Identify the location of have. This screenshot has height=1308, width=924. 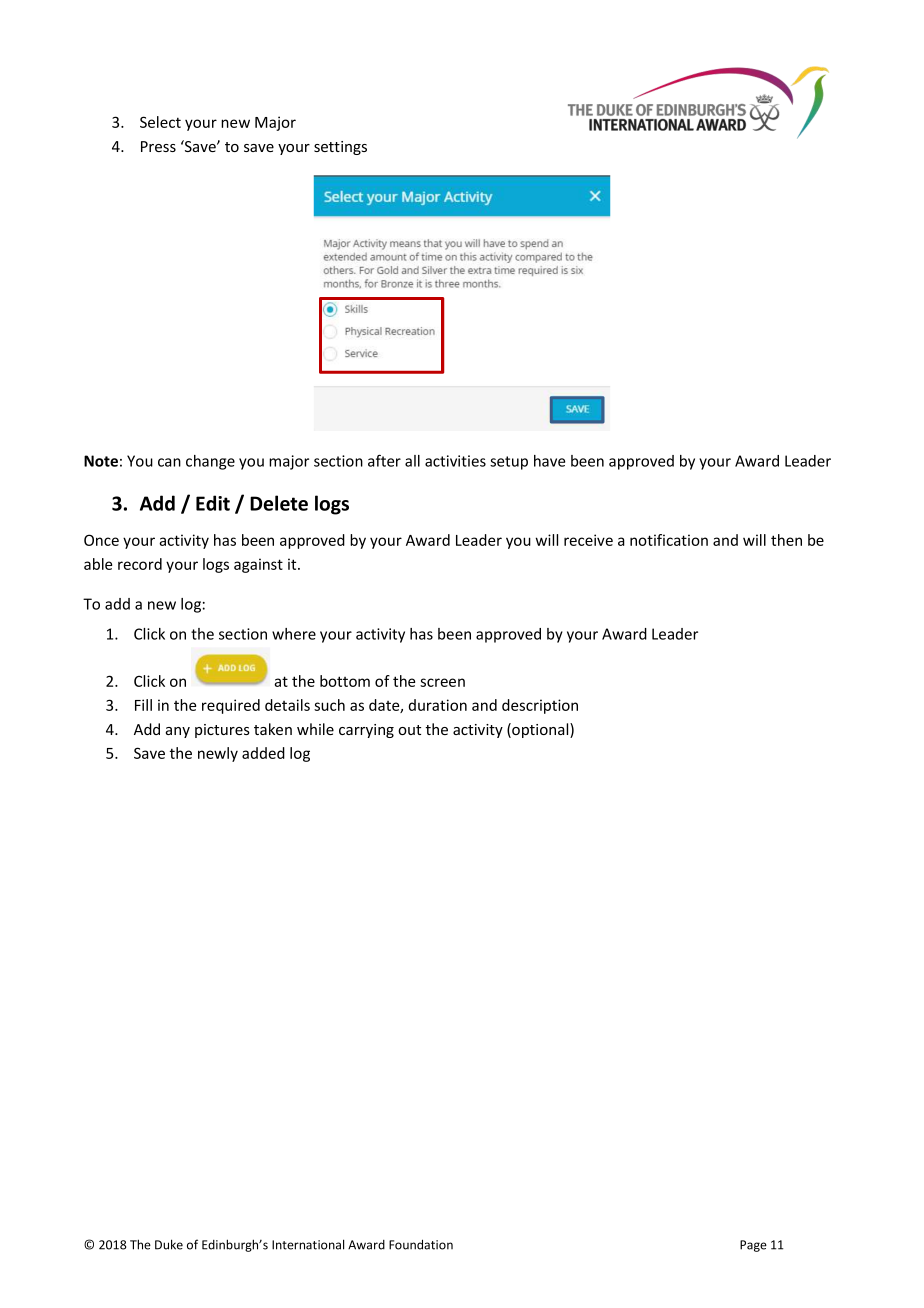
(549, 461).
